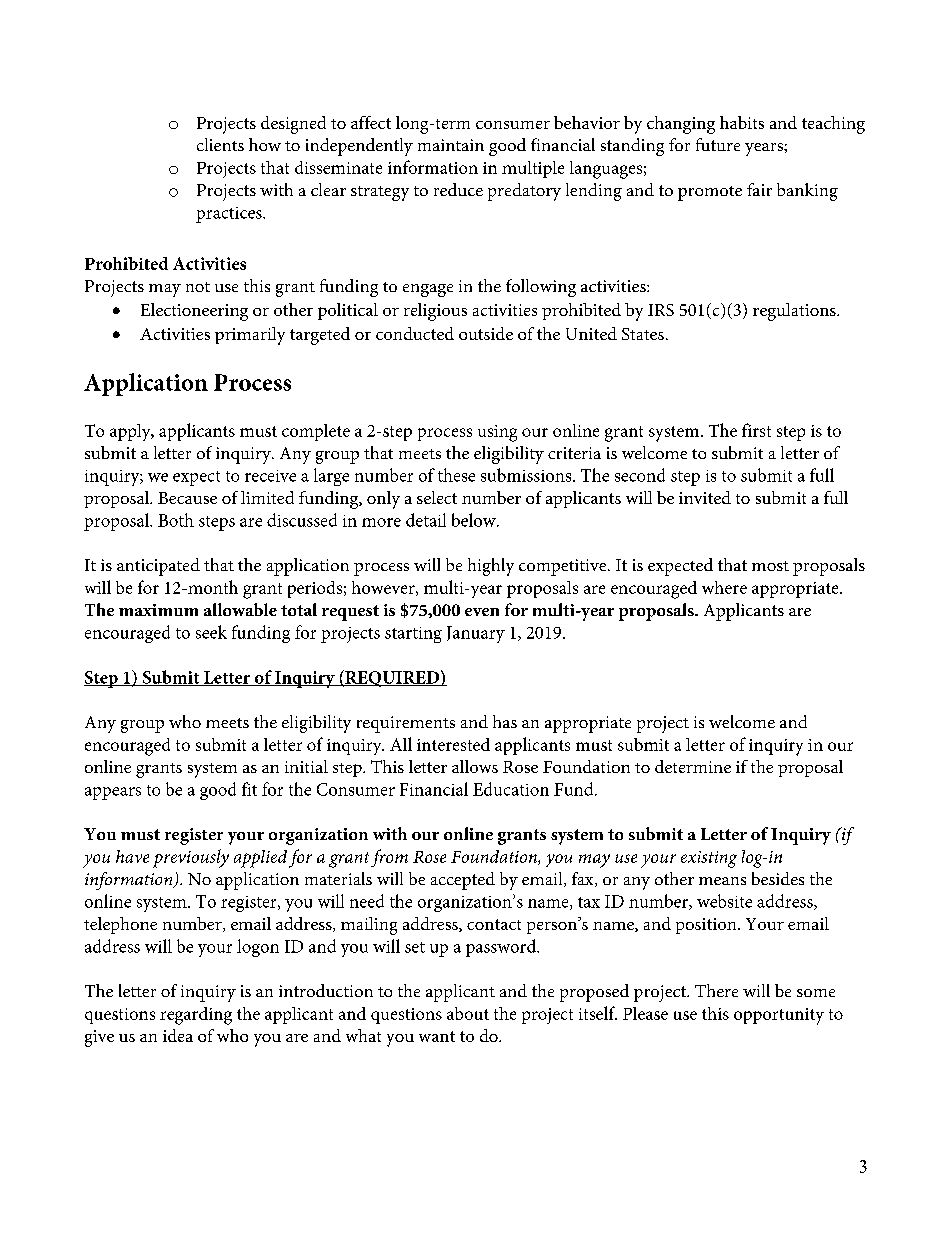 The width and height of the screenshot is (952, 1233). Describe the element at coordinates (451, 145) in the screenshot. I see `maintain` at that location.
